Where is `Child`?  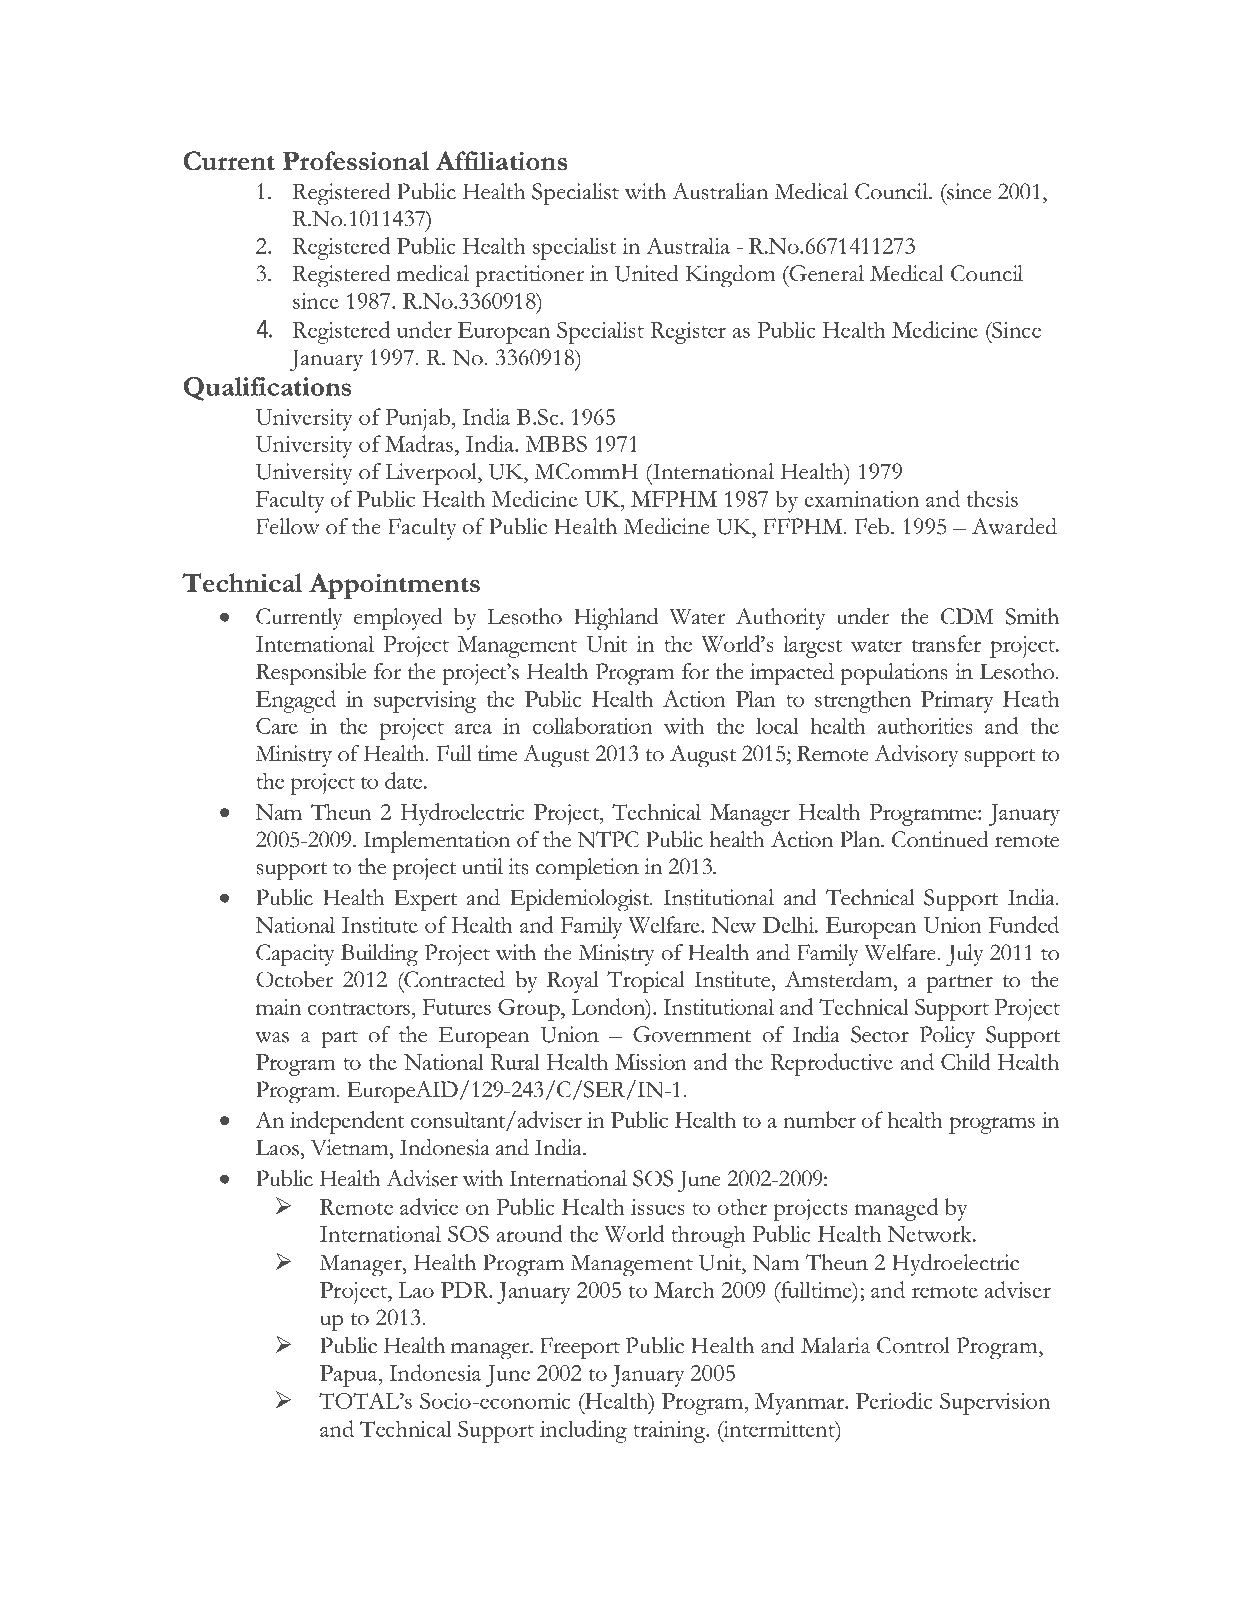 Child is located at coordinates (965, 1061).
